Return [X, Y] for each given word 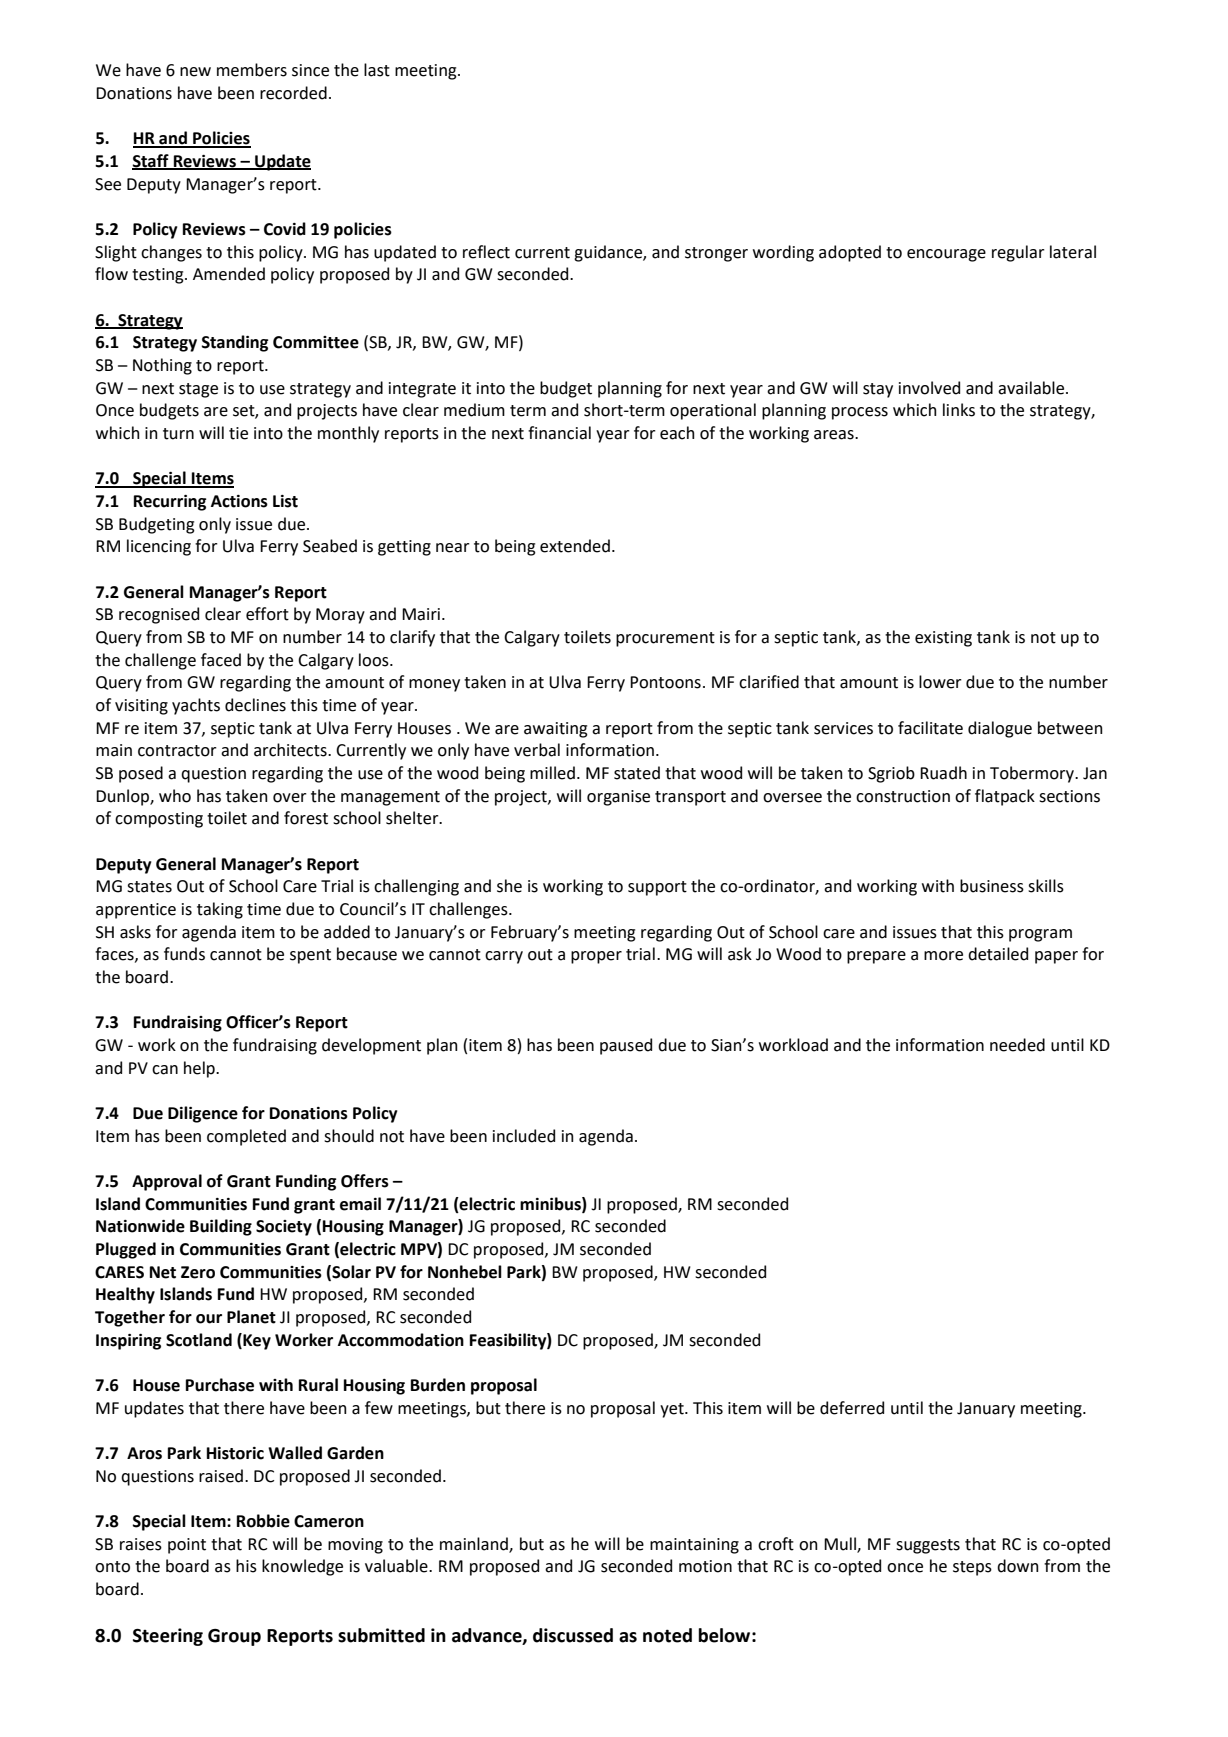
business [992, 886]
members [252, 70]
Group [234, 1637]
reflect [486, 252]
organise [618, 798]
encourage [946, 255]
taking [220, 910]
